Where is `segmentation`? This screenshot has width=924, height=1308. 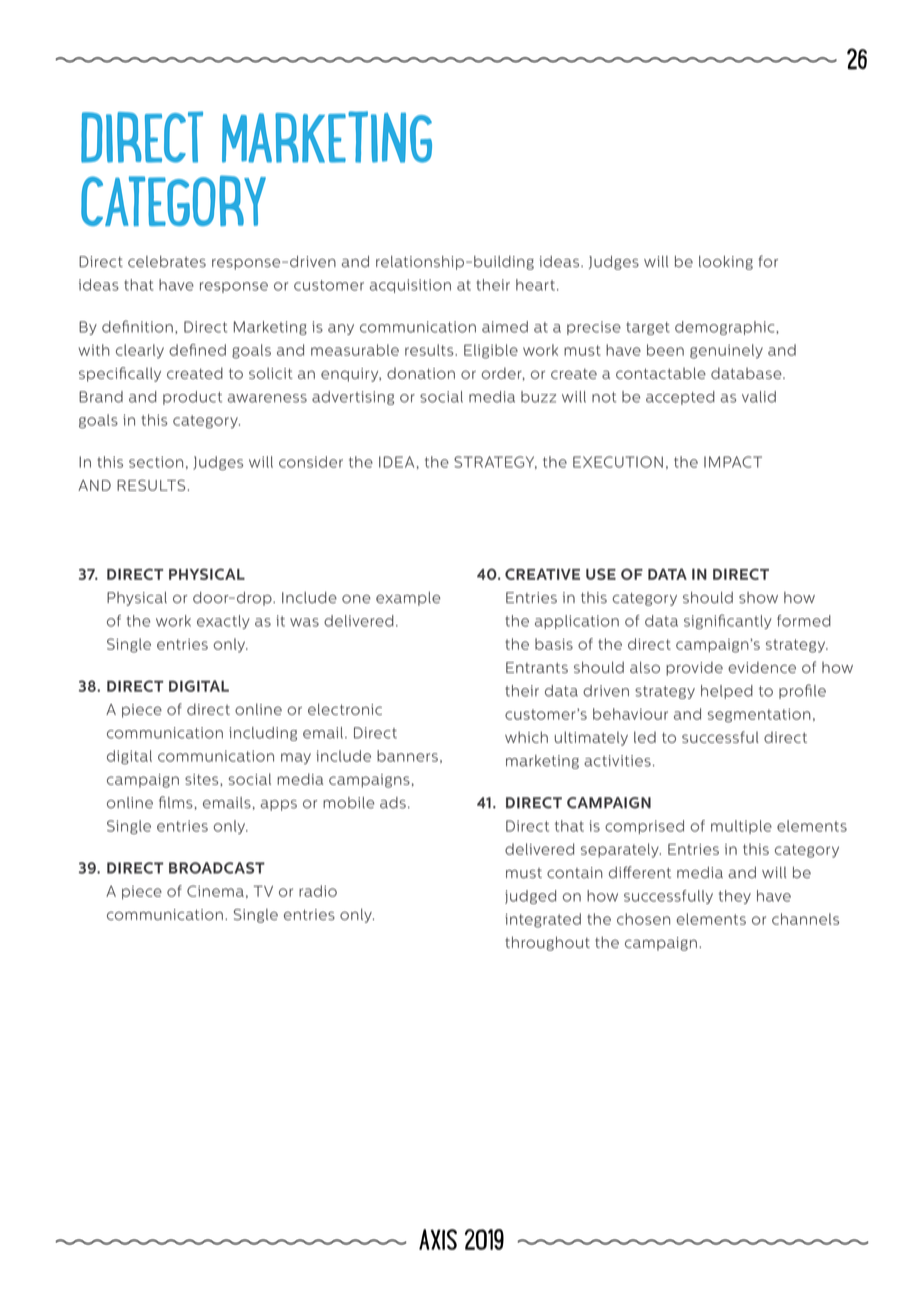
segmentation is located at coordinates (759, 715).
